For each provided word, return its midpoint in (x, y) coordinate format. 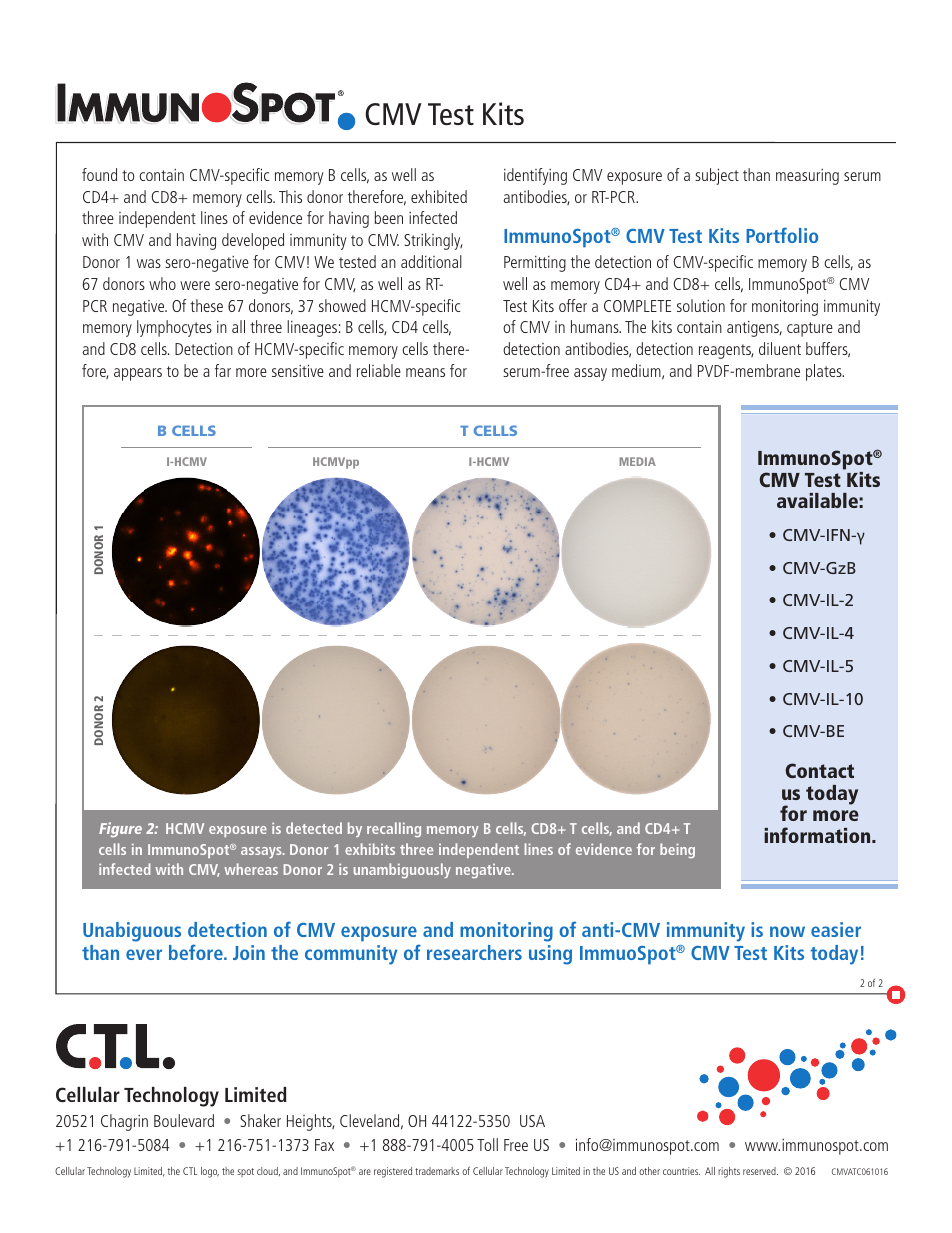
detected (314, 828)
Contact (819, 770)
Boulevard (184, 1120)
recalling (394, 829)
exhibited (439, 196)
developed (253, 241)
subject (717, 176)
